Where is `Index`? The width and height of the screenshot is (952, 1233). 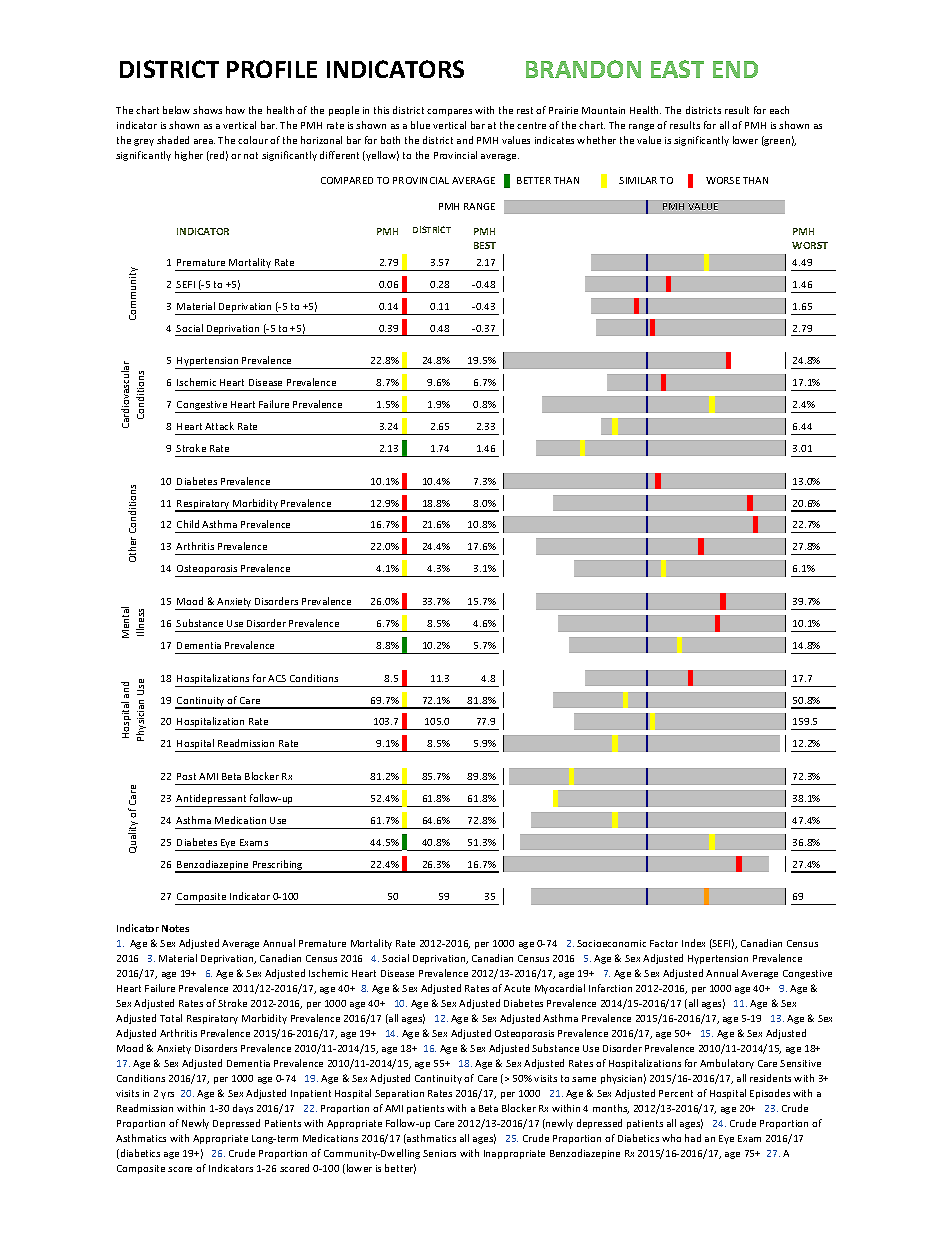
Index is located at coordinates (693, 943).
